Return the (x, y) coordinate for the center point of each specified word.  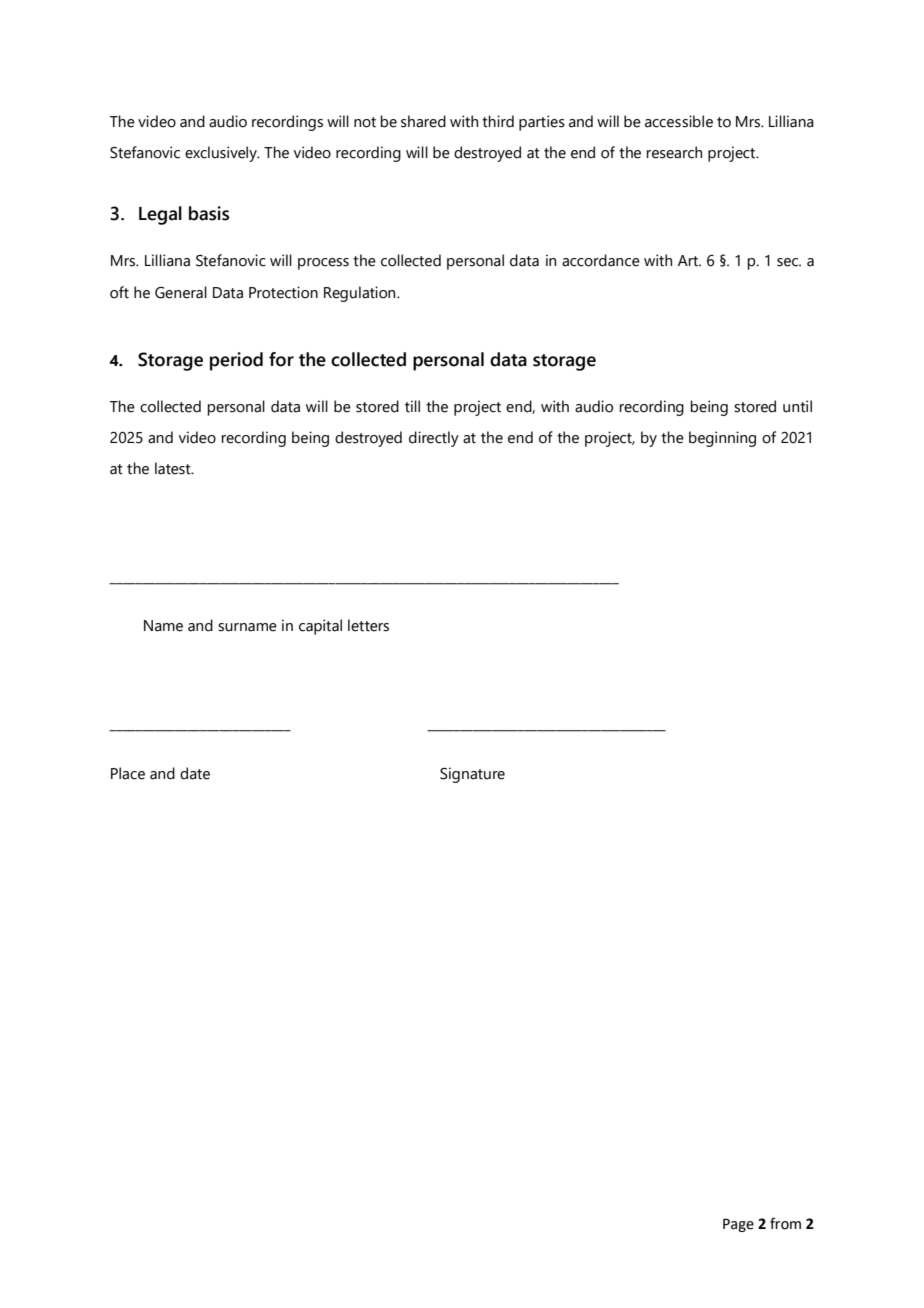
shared (423, 121)
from (785, 1224)
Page (738, 1225)
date (195, 773)
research (674, 152)
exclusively (222, 154)
